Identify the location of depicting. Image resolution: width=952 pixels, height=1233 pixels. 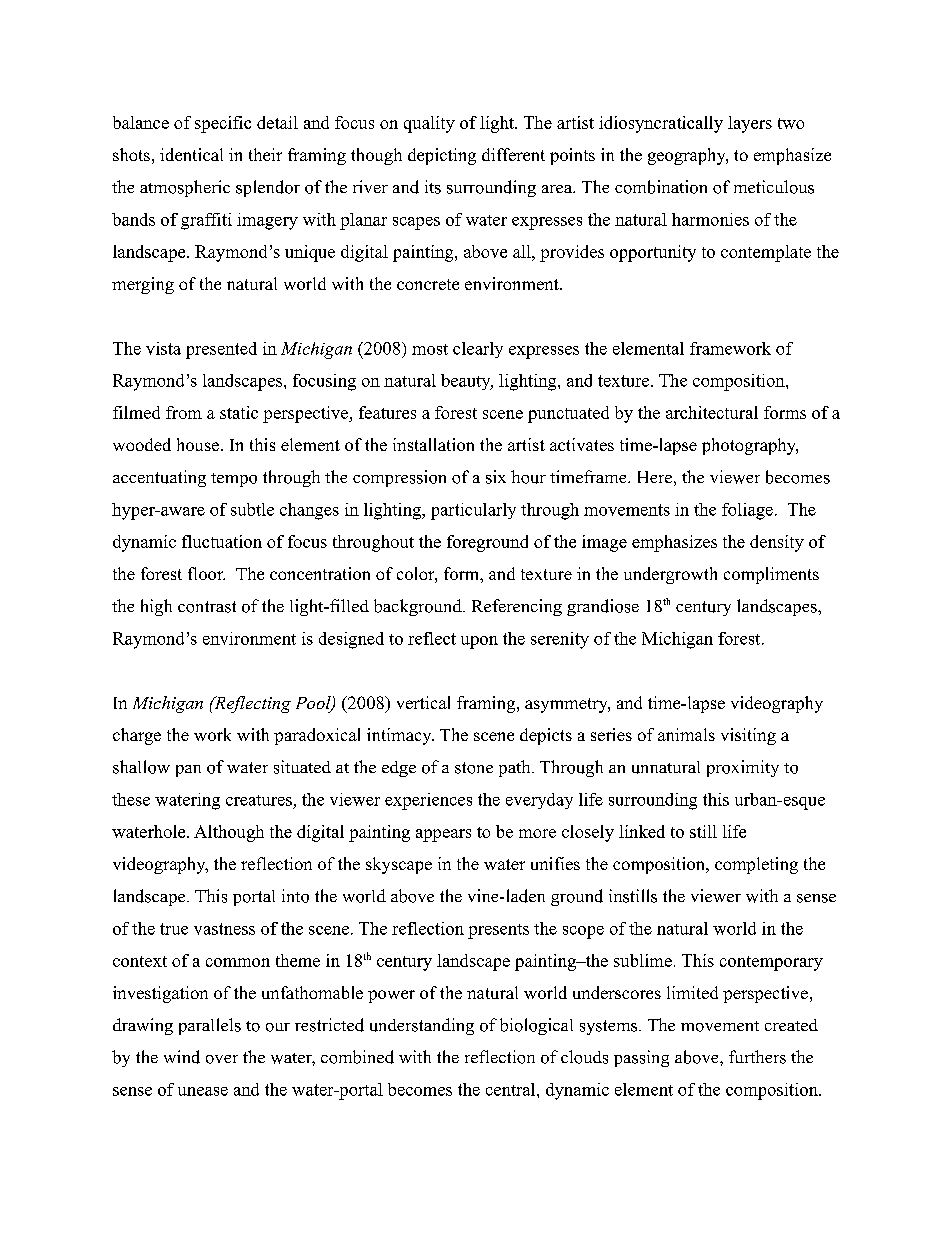
(442, 156).
